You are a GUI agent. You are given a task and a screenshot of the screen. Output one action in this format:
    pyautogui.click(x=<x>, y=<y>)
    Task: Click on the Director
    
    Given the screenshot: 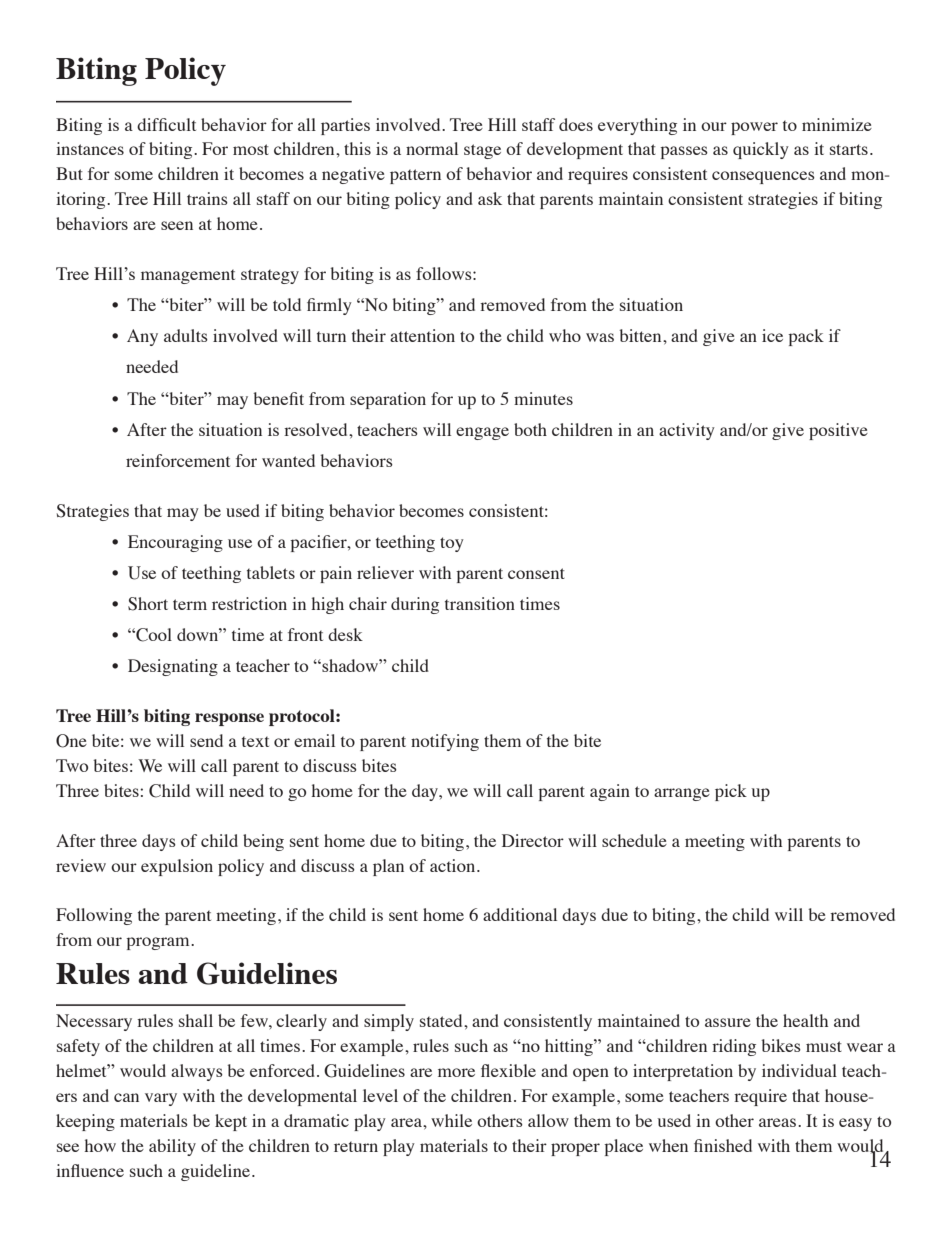 What is the action you would take?
    pyautogui.click(x=533, y=840)
